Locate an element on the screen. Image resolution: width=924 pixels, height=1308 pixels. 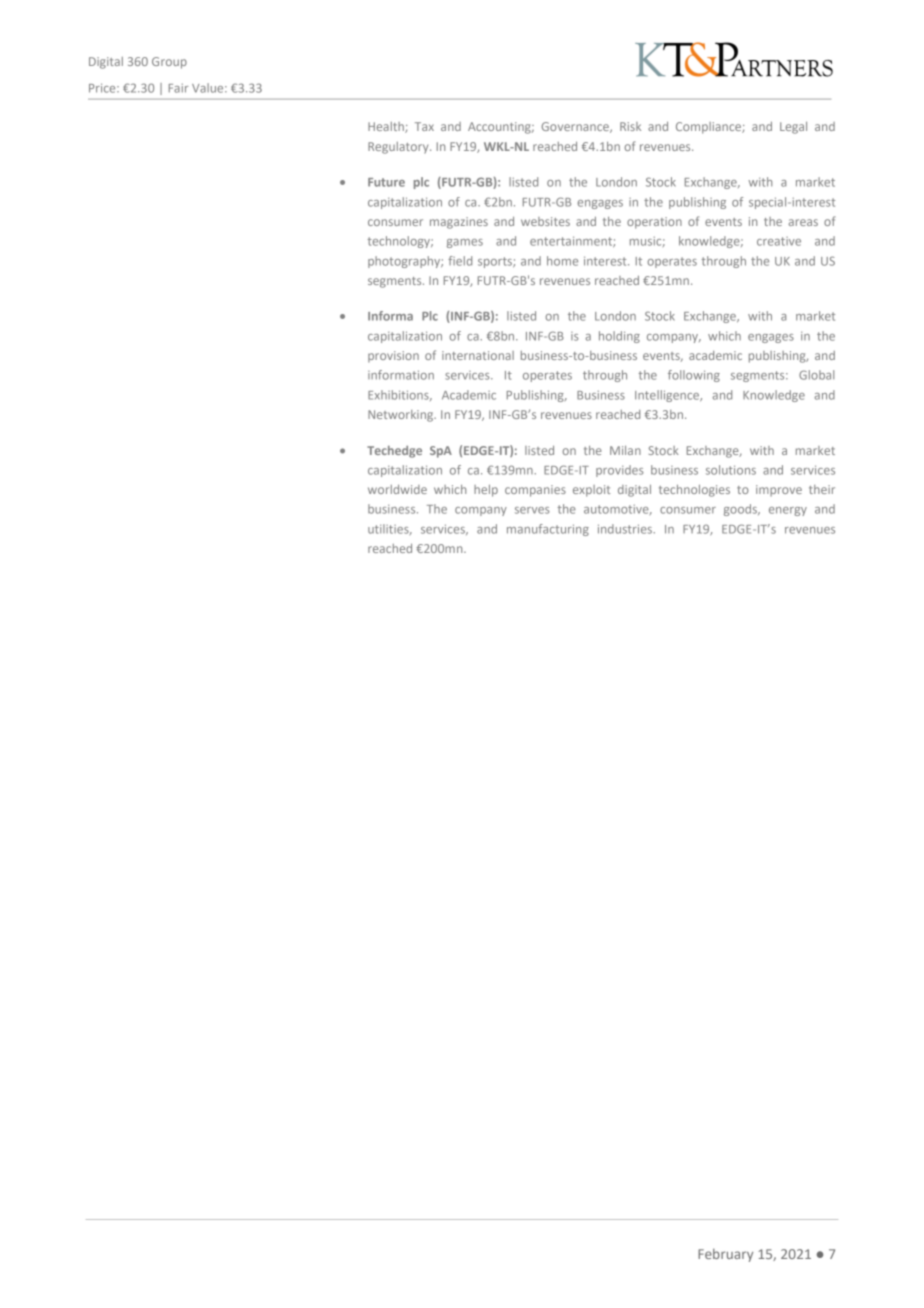
serves is located at coordinates (532, 510).
